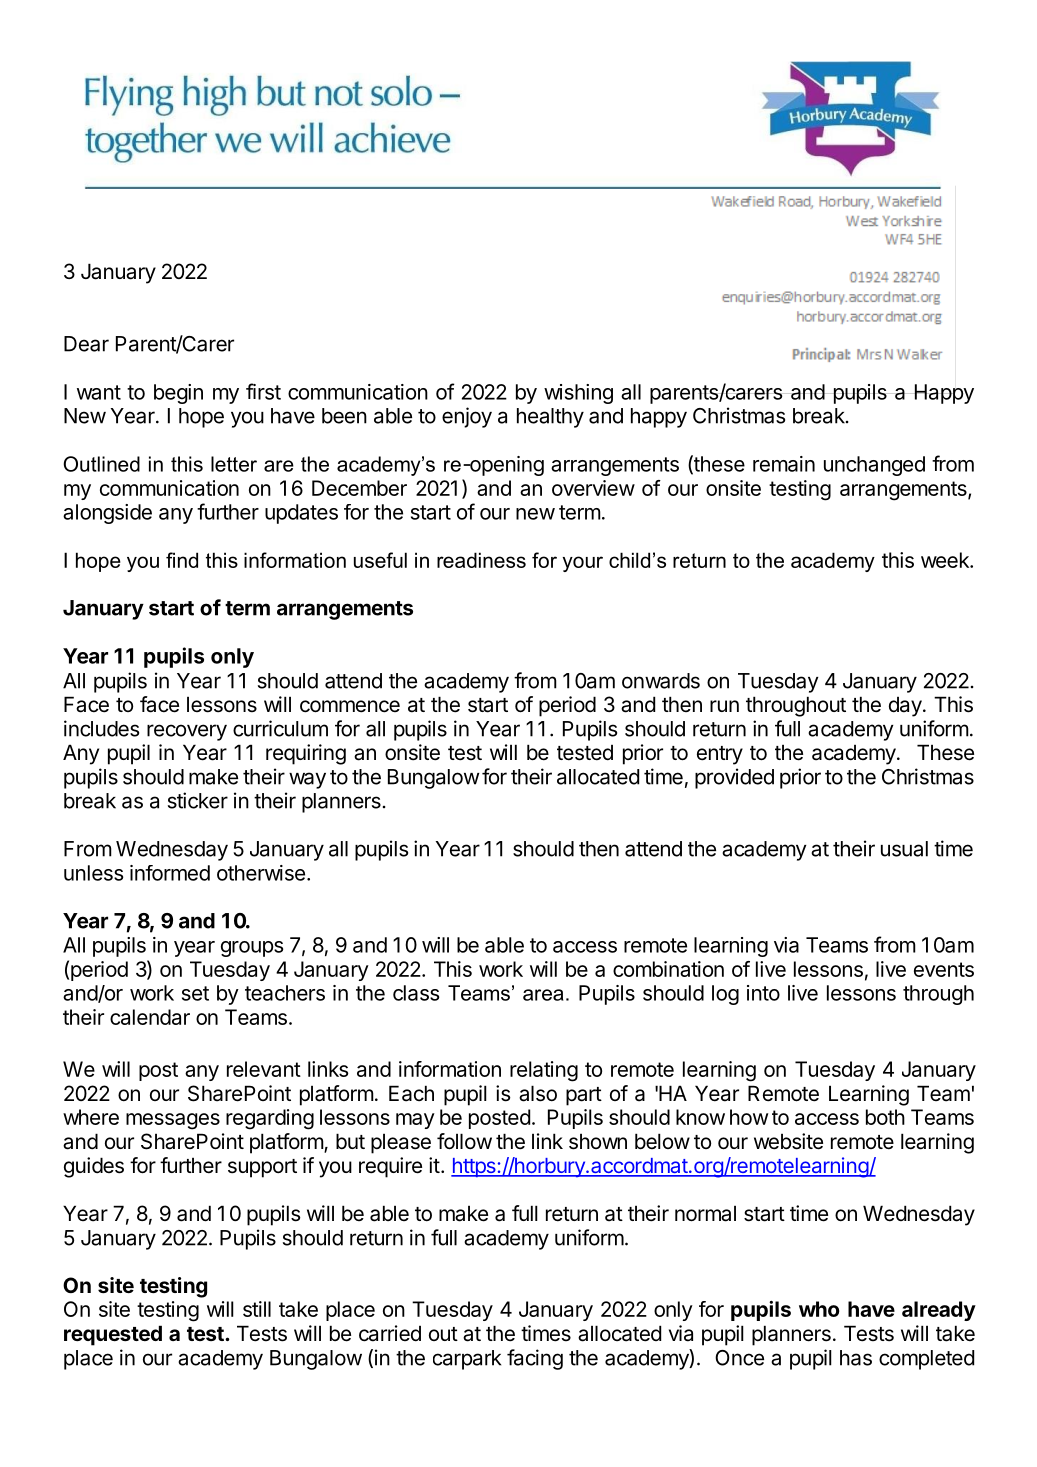 Image resolution: width=1037 pixels, height=1467 pixels. What do you see at coordinates (819, 1309) in the document?
I see `who` at bounding box center [819, 1309].
